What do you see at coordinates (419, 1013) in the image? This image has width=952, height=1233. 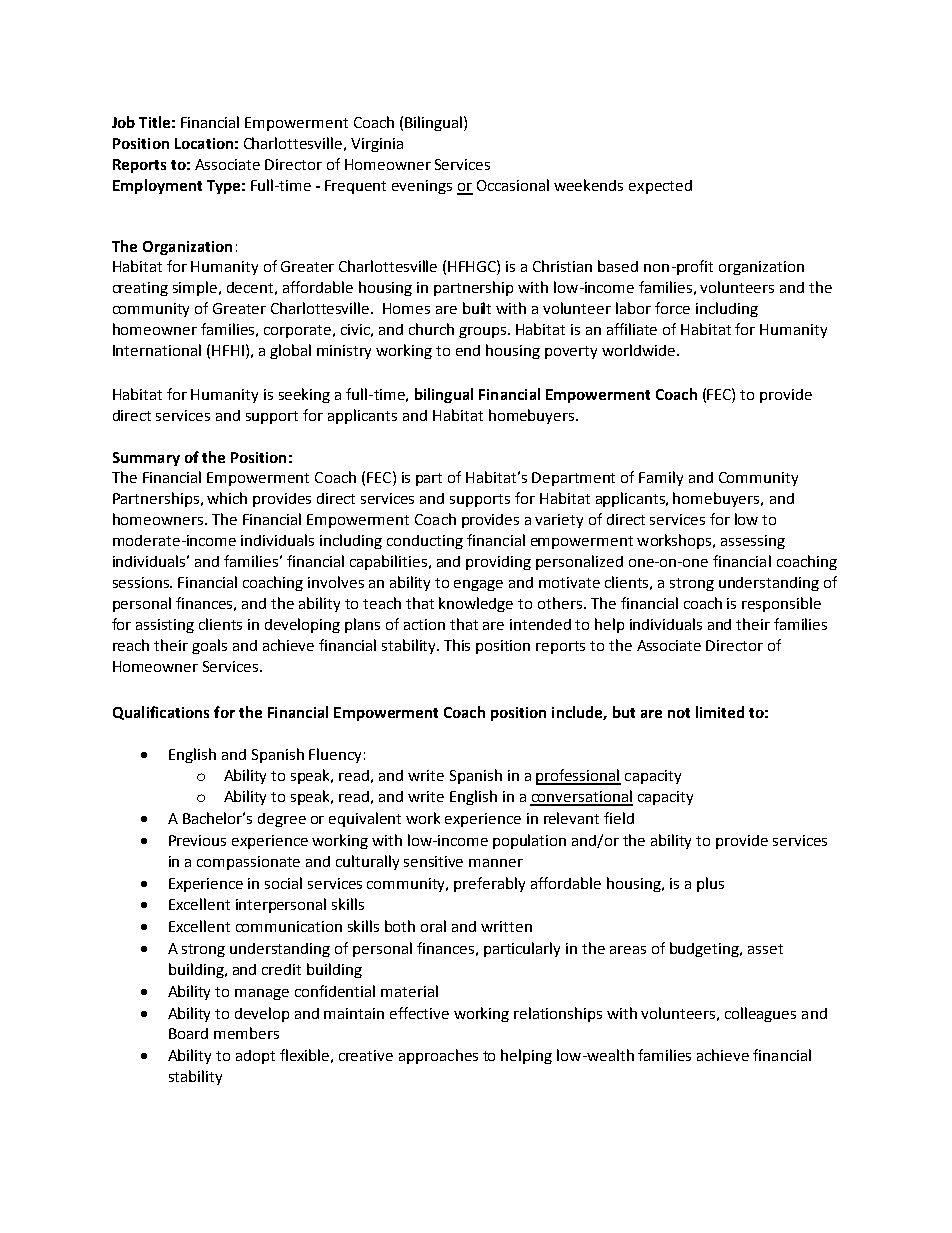 I see `effective` at bounding box center [419, 1013].
